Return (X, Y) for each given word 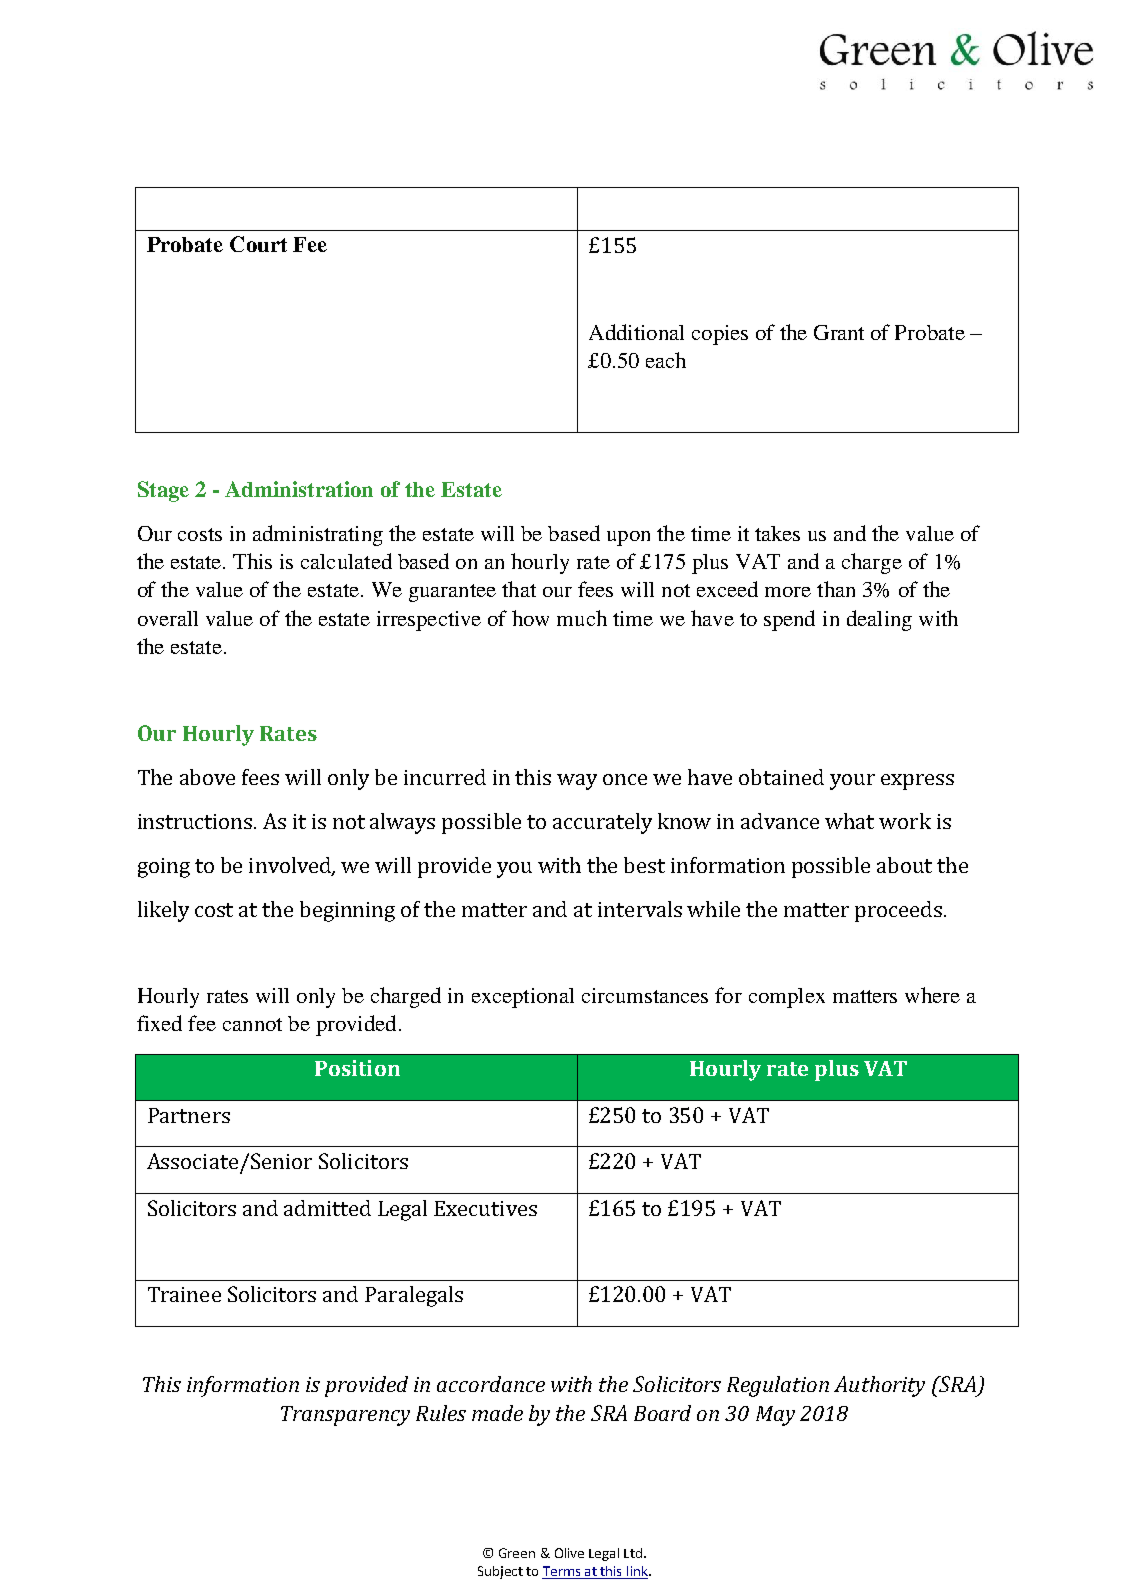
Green (517, 1553)
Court (258, 244)
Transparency (345, 1416)
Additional (636, 332)
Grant (839, 332)
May (775, 1416)
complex (787, 998)
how (530, 618)
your (852, 782)
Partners (189, 1115)
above (207, 777)
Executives (485, 1208)
